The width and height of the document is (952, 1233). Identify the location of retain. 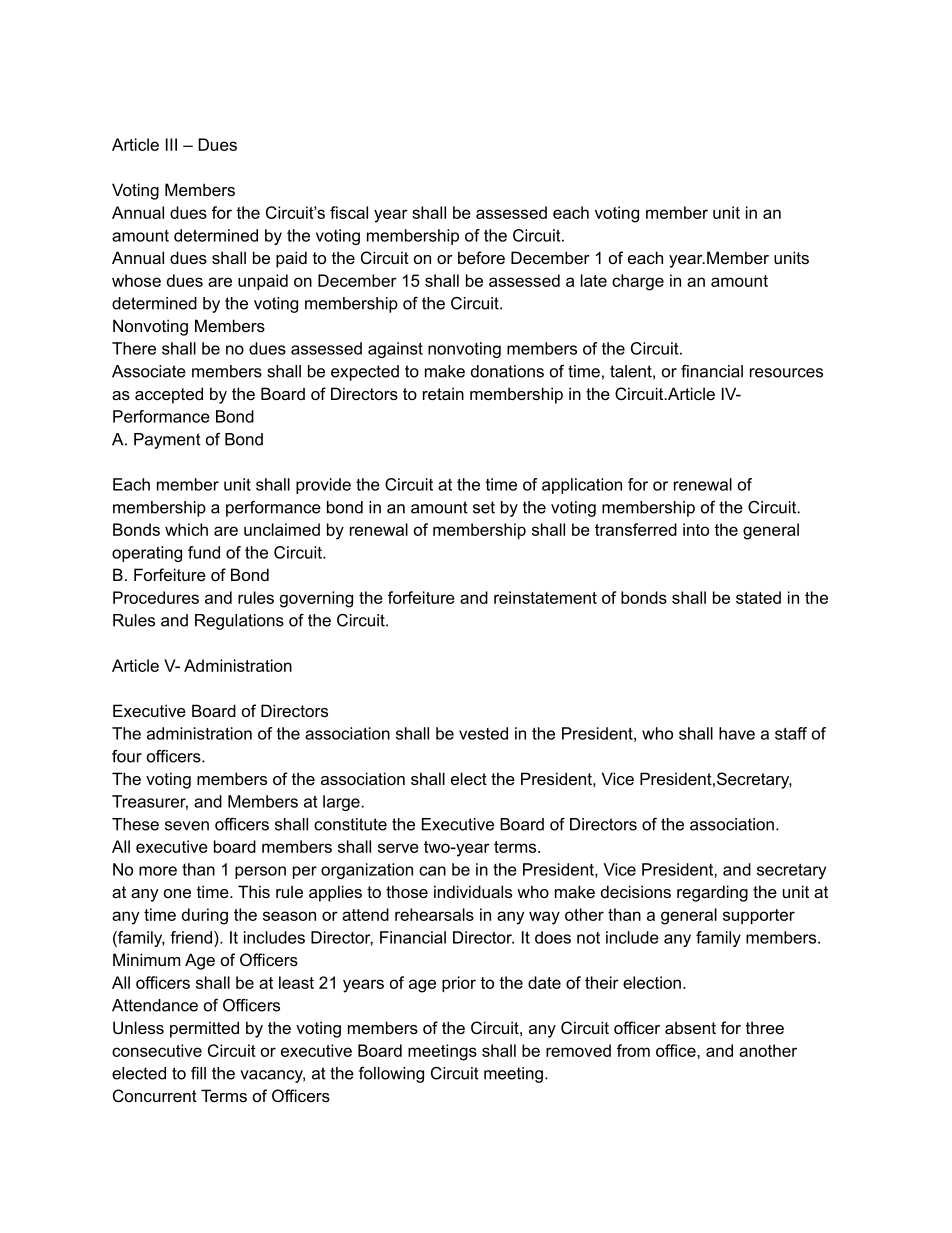
(443, 393).
